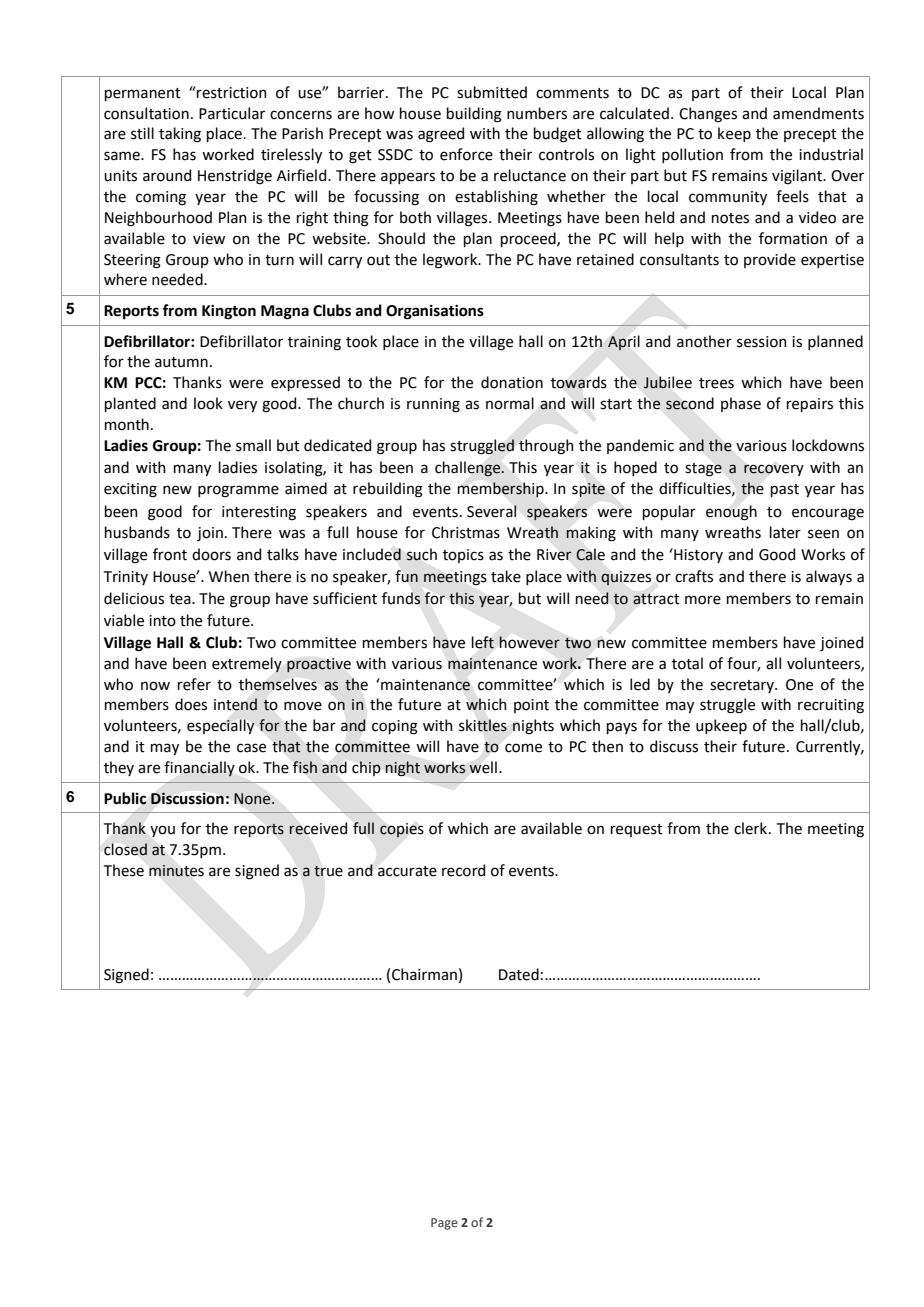 The height and width of the document is (1307, 924). I want to click on financially, so click(199, 769).
